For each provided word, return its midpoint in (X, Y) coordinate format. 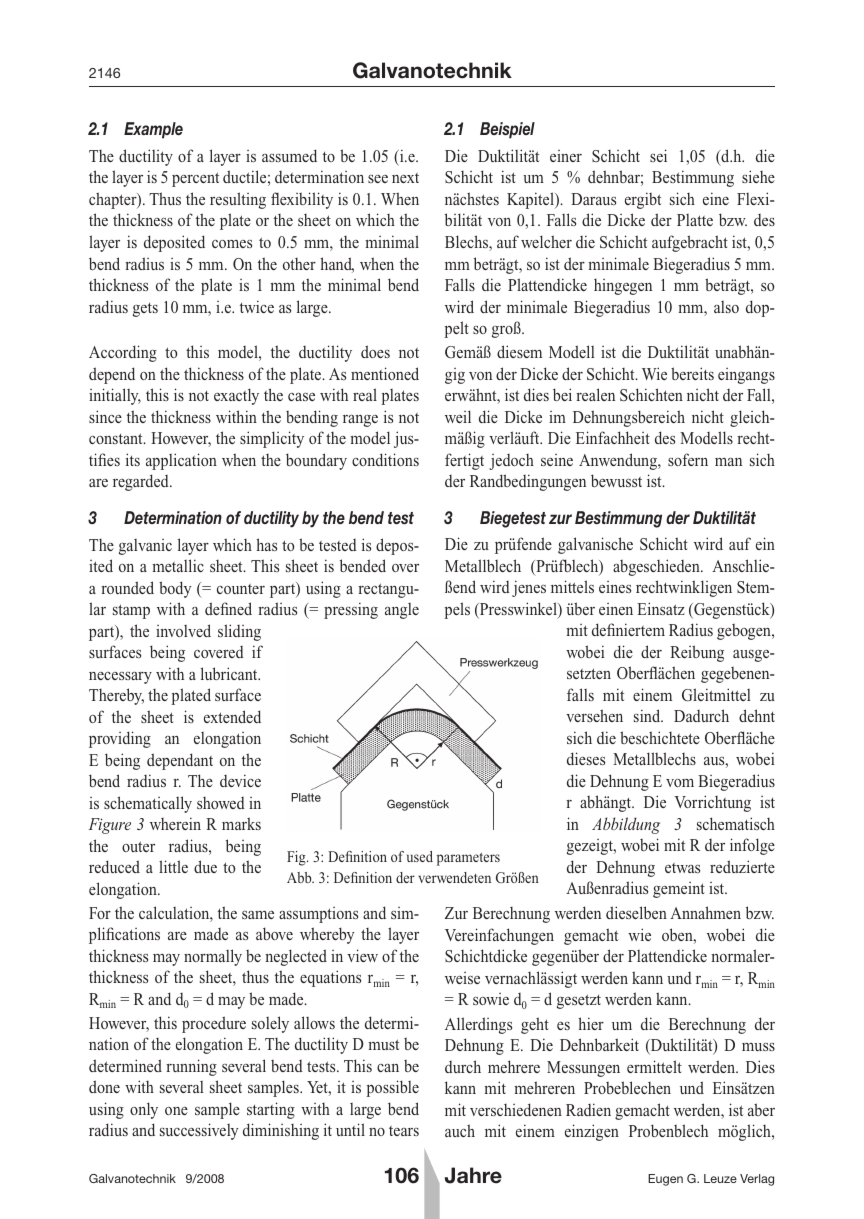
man (728, 462)
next (405, 178)
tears (404, 1131)
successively (199, 1131)
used (420, 856)
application (181, 461)
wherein (175, 823)
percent (195, 179)
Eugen (665, 1180)
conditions (385, 459)
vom (680, 783)
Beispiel (507, 130)
